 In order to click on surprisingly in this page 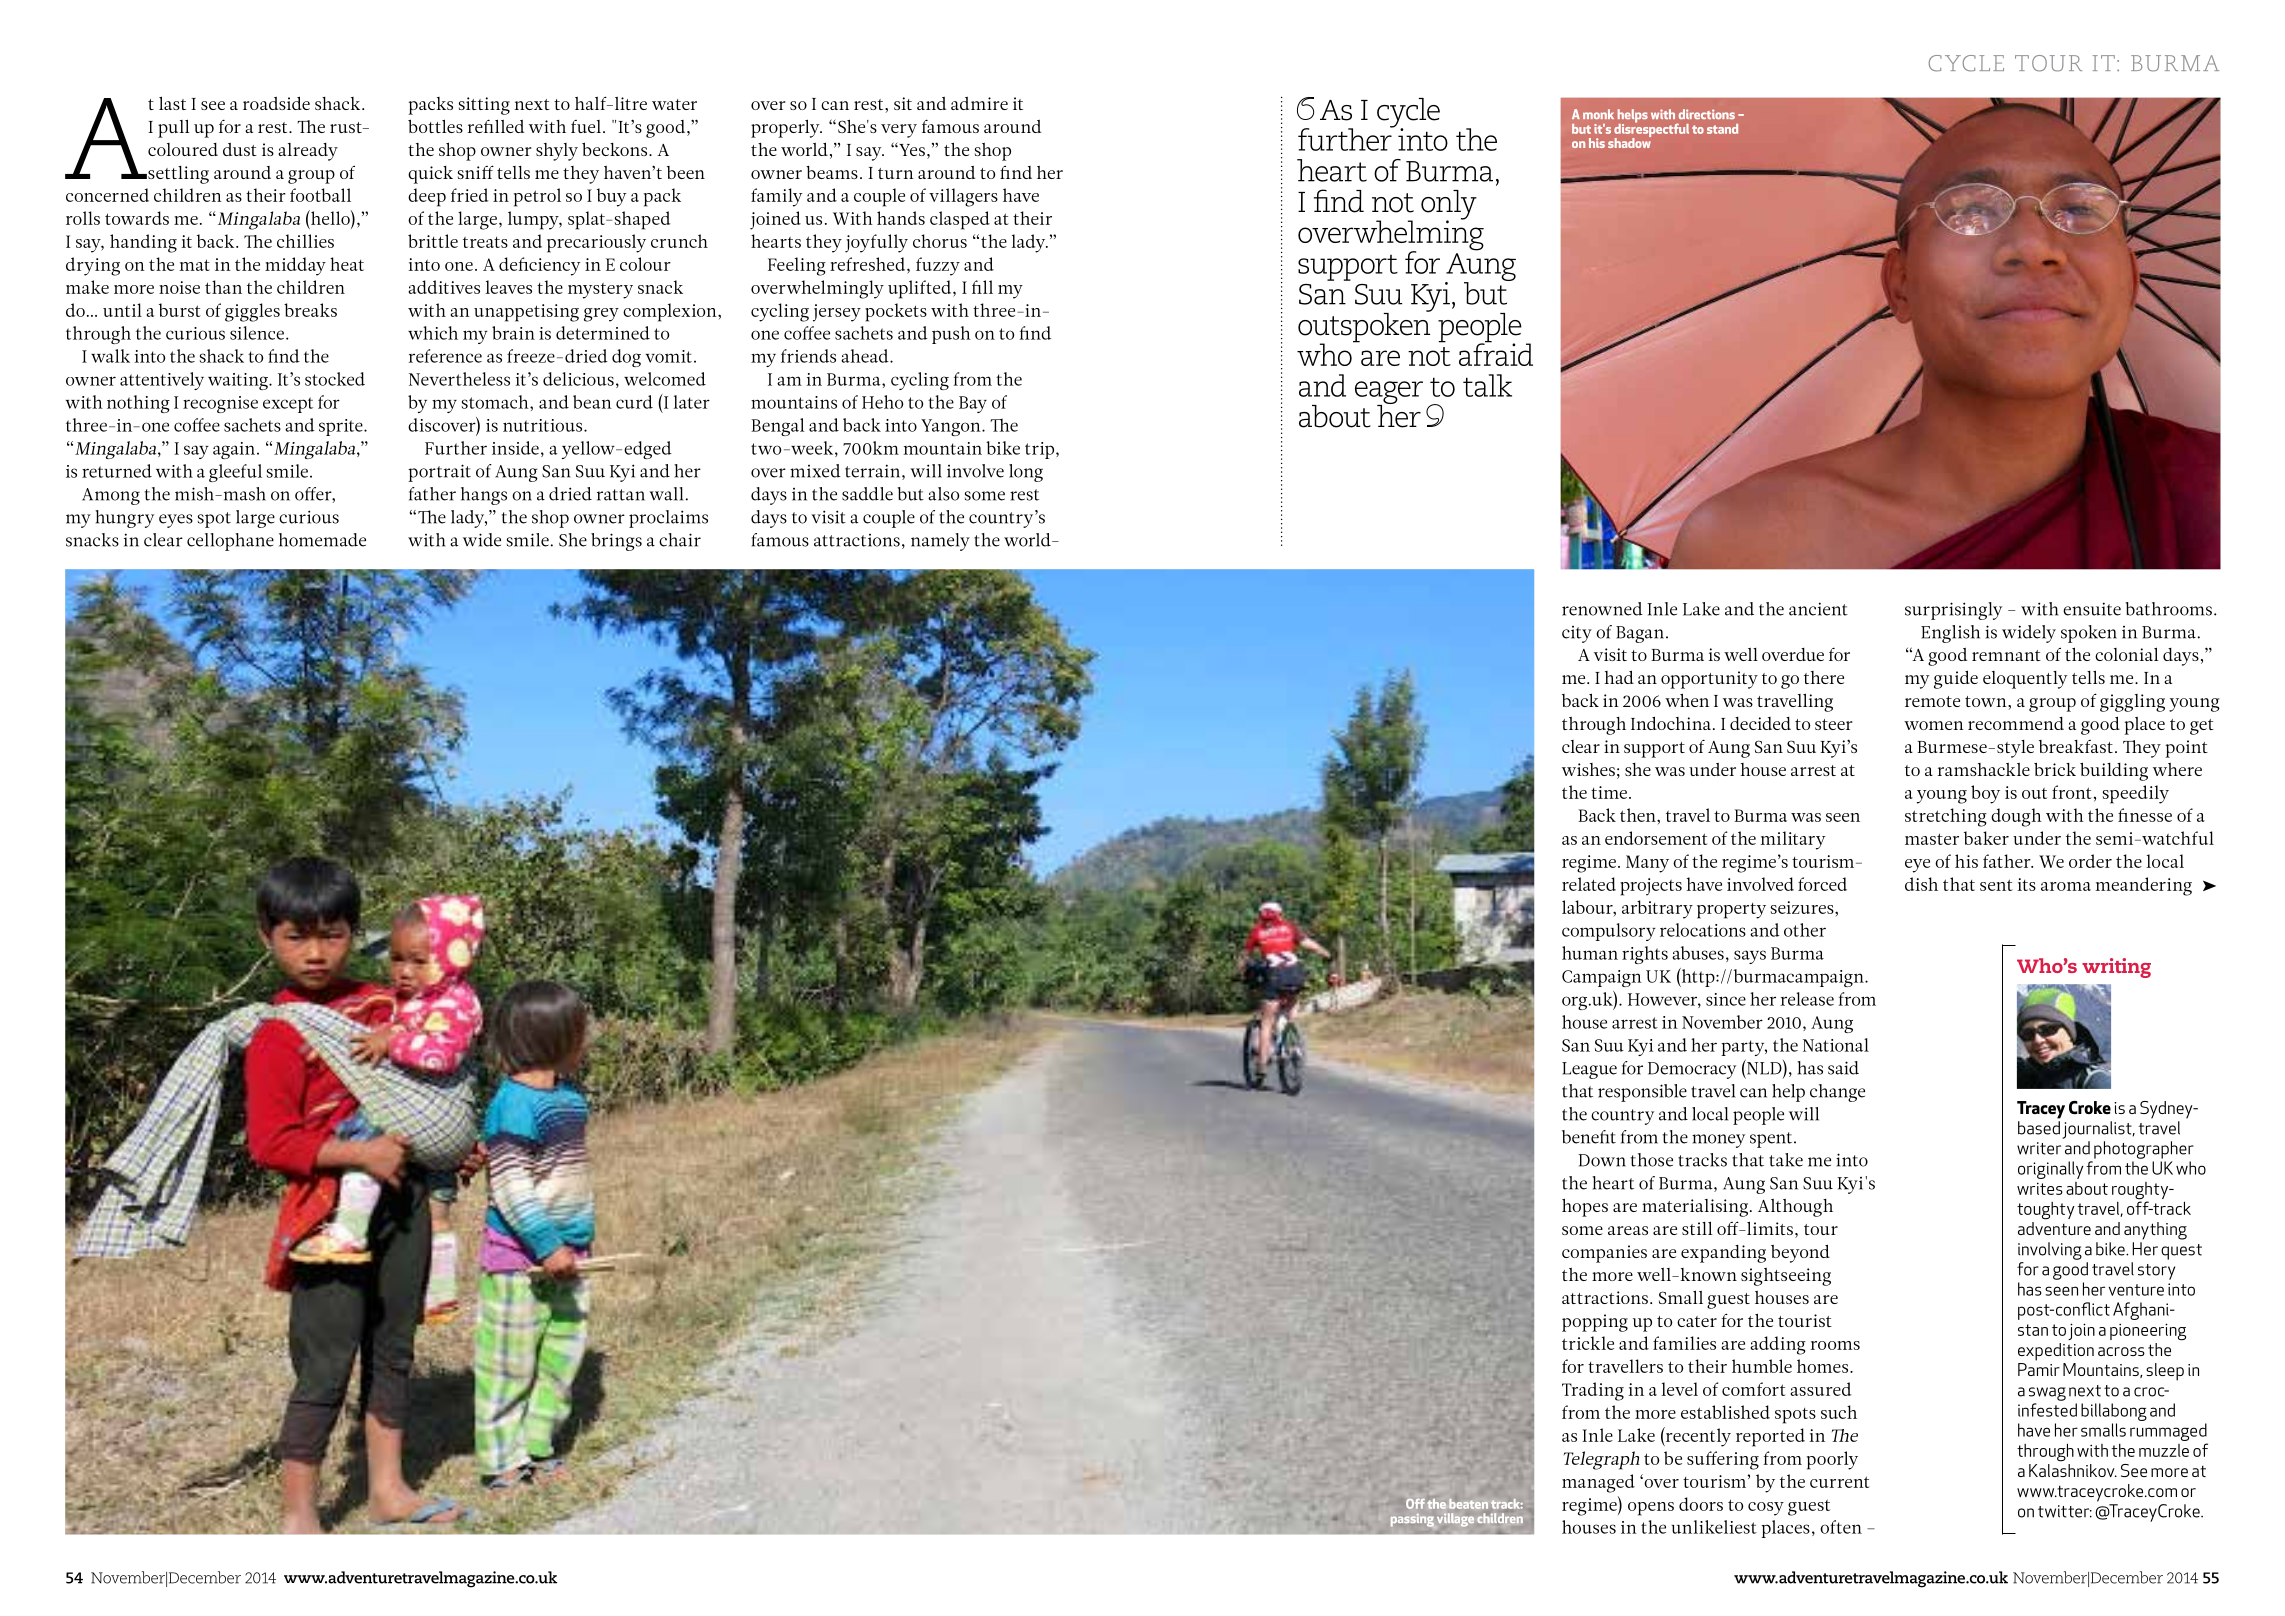, I will do `click(1953, 611)`.
